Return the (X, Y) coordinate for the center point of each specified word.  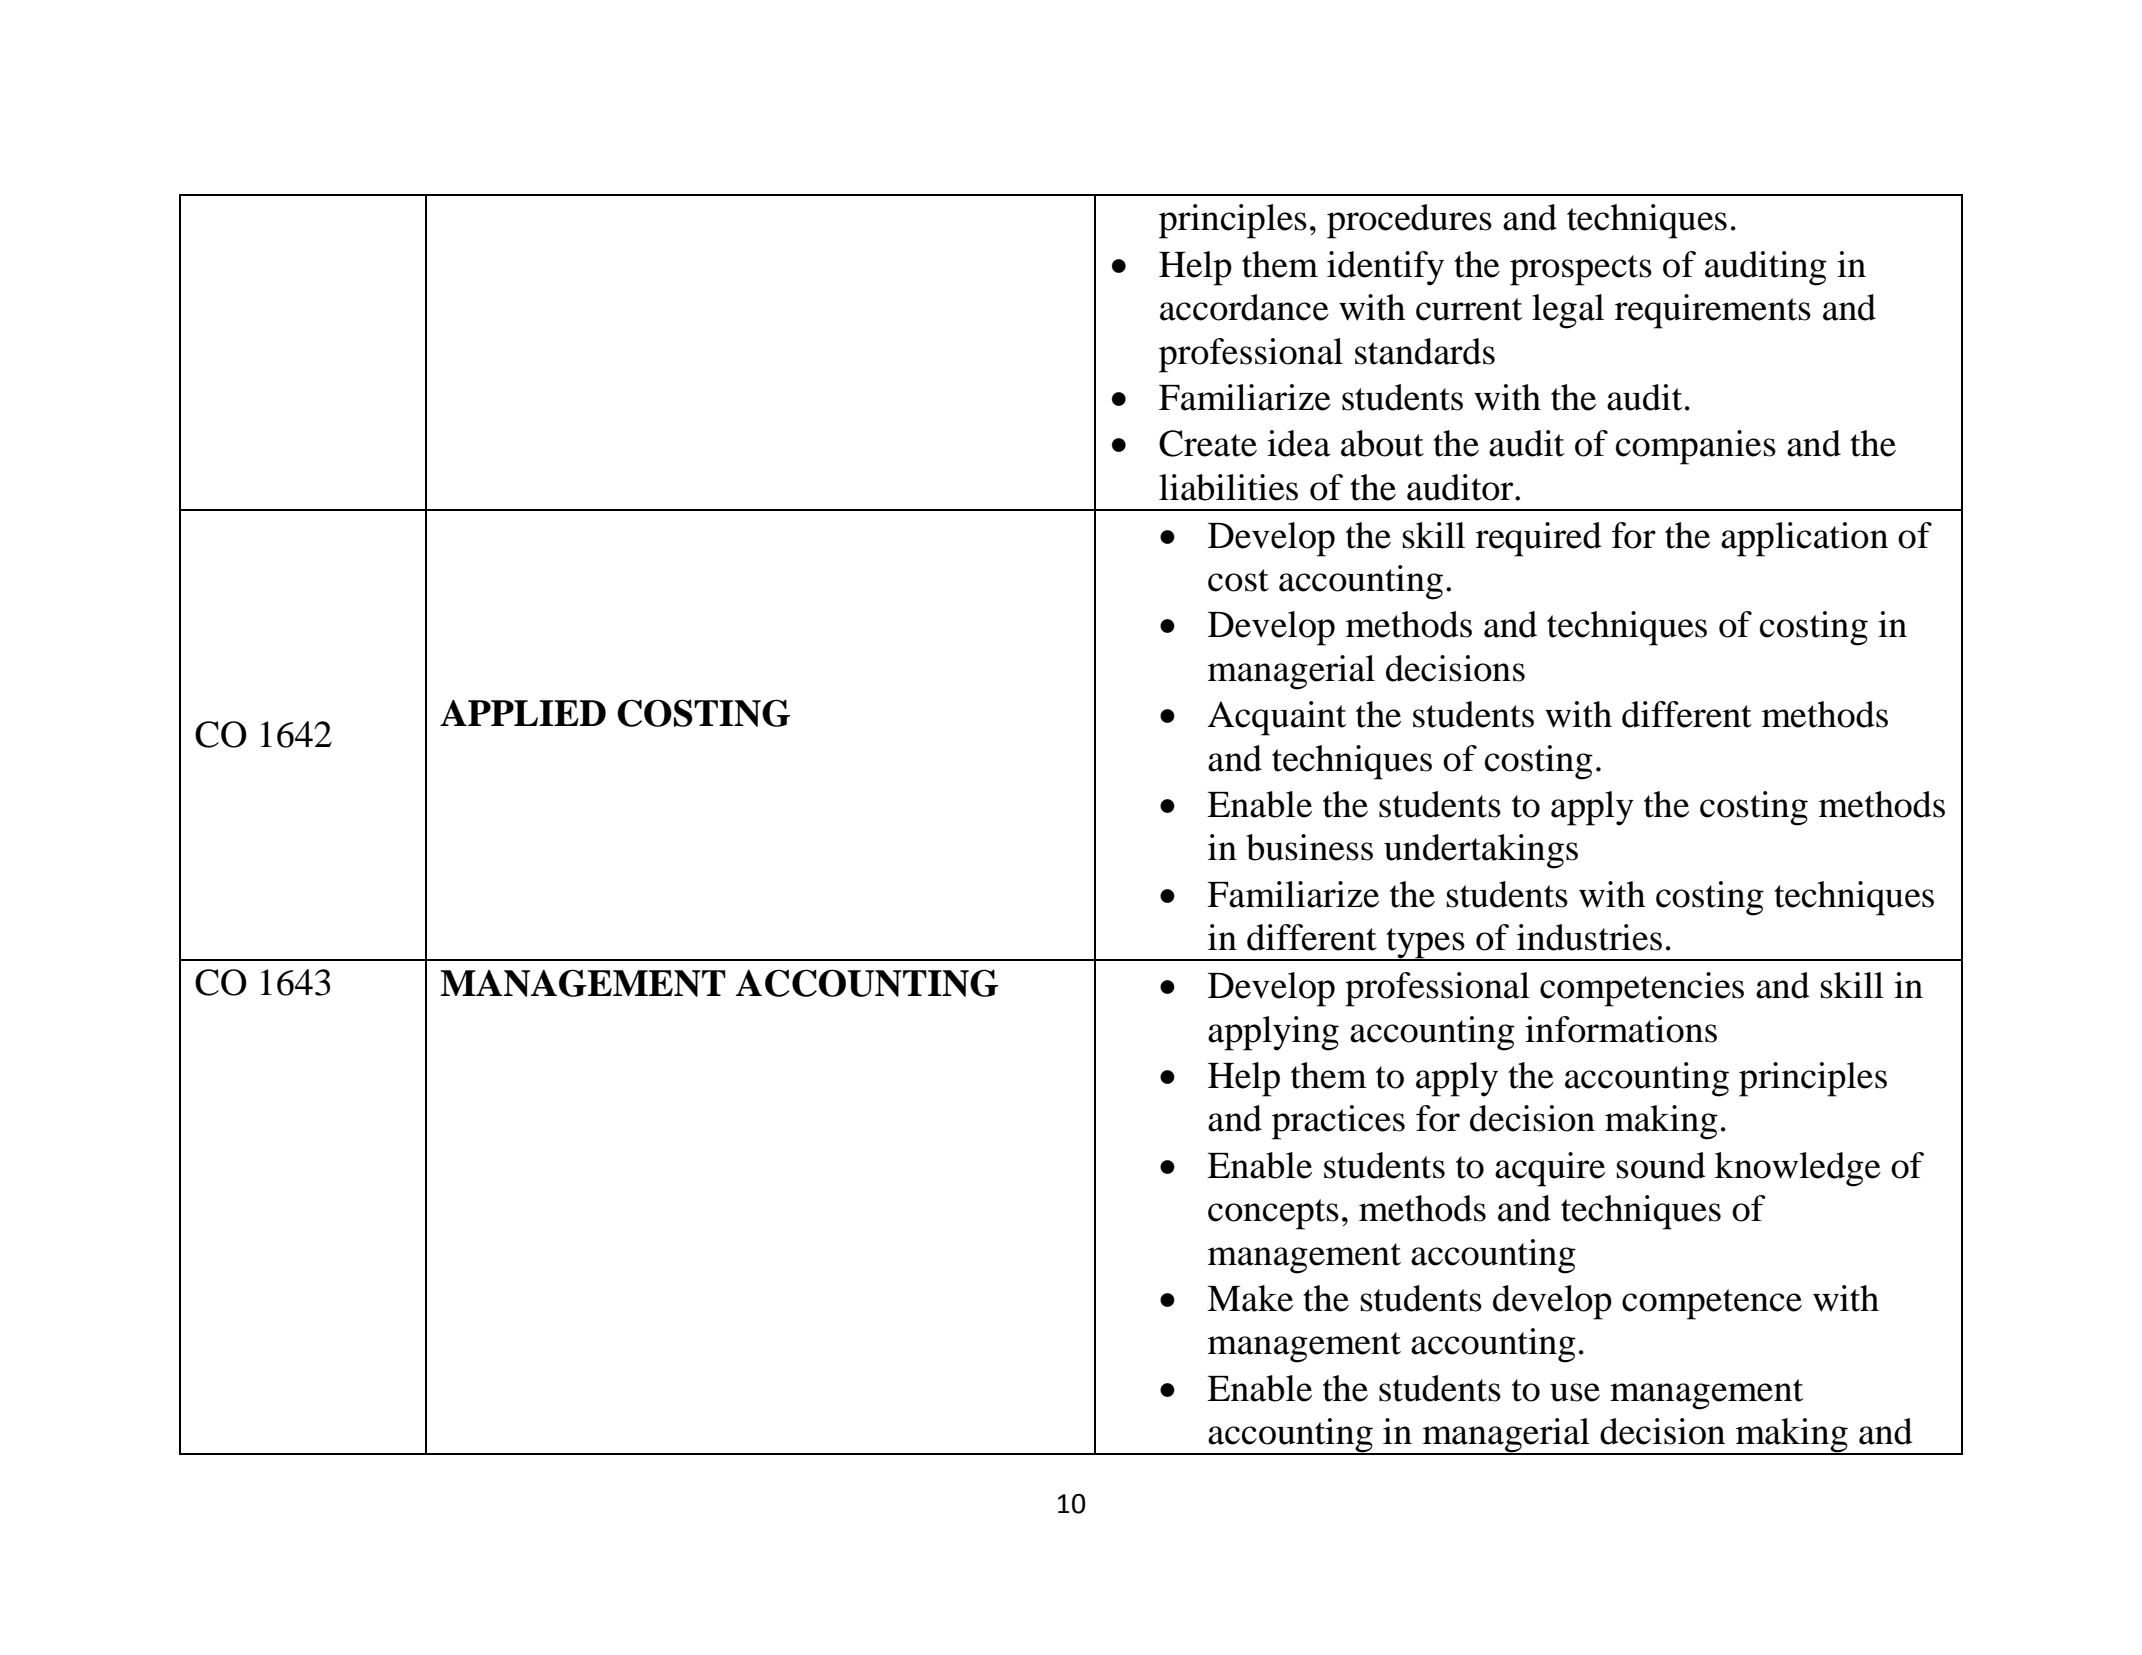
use (1575, 1392)
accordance (1244, 307)
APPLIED (523, 713)
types (1425, 944)
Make (1250, 1298)
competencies (1642, 989)
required (1538, 539)
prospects (1581, 270)
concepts (1273, 1214)
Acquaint (1277, 718)
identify (1385, 268)
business (1309, 847)
